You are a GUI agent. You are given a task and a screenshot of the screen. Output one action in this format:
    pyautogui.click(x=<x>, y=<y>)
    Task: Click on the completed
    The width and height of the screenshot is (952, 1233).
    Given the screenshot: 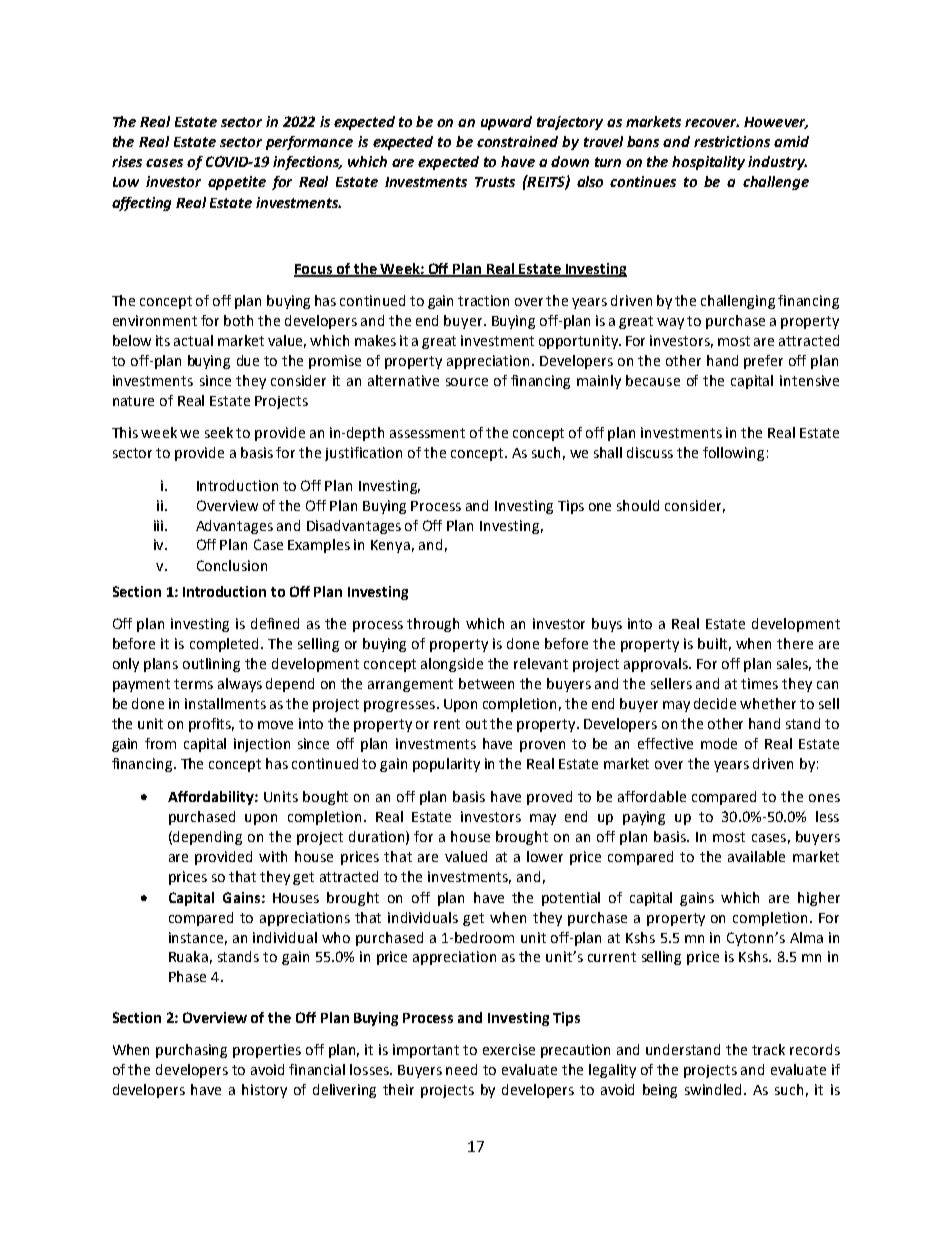 What is the action you would take?
    pyautogui.click(x=226, y=645)
